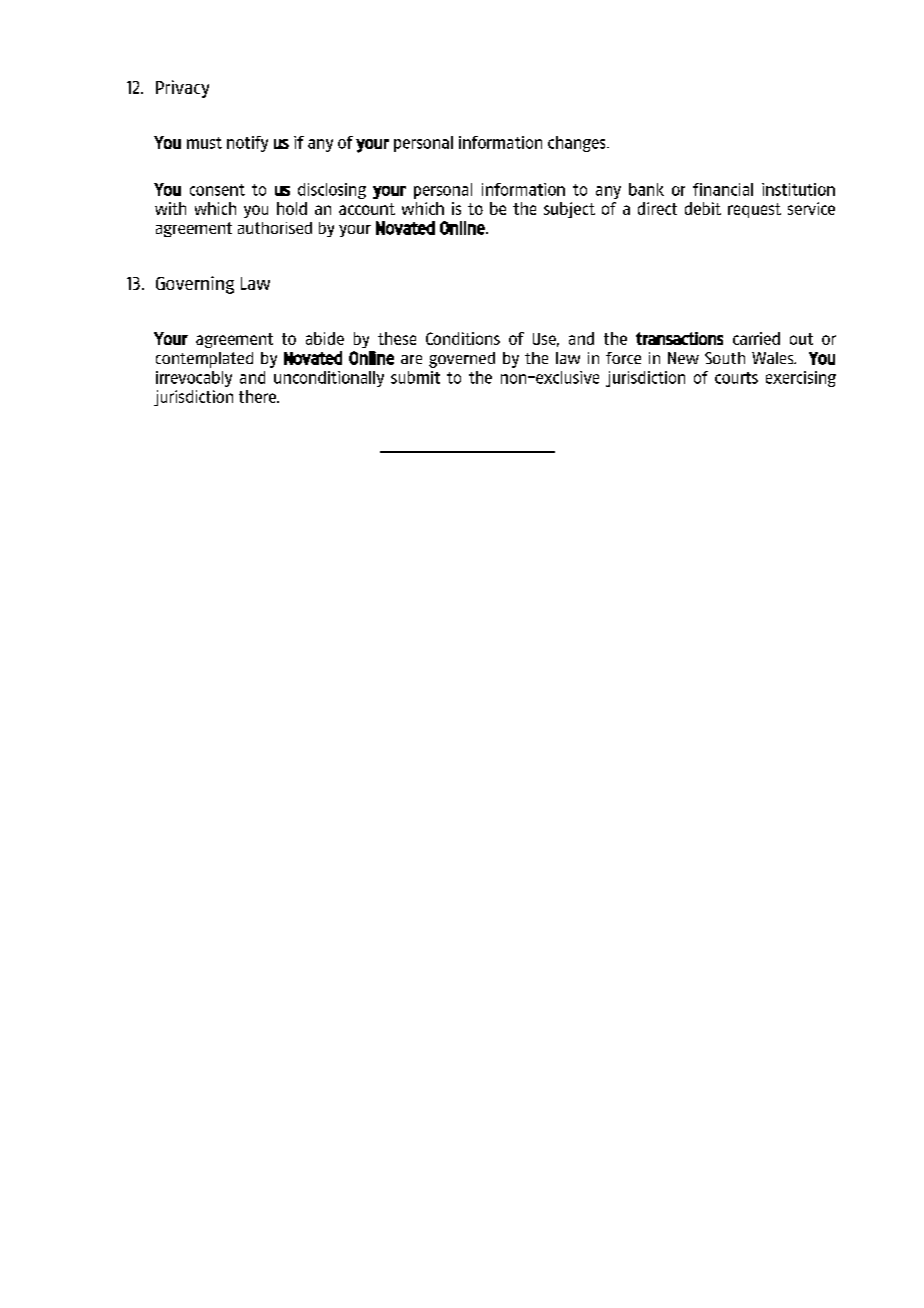 The image size is (924, 1308). What do you see at coordinates (182, 89) in the page?
I see `Privacy` at bounding box center [182, 89].
